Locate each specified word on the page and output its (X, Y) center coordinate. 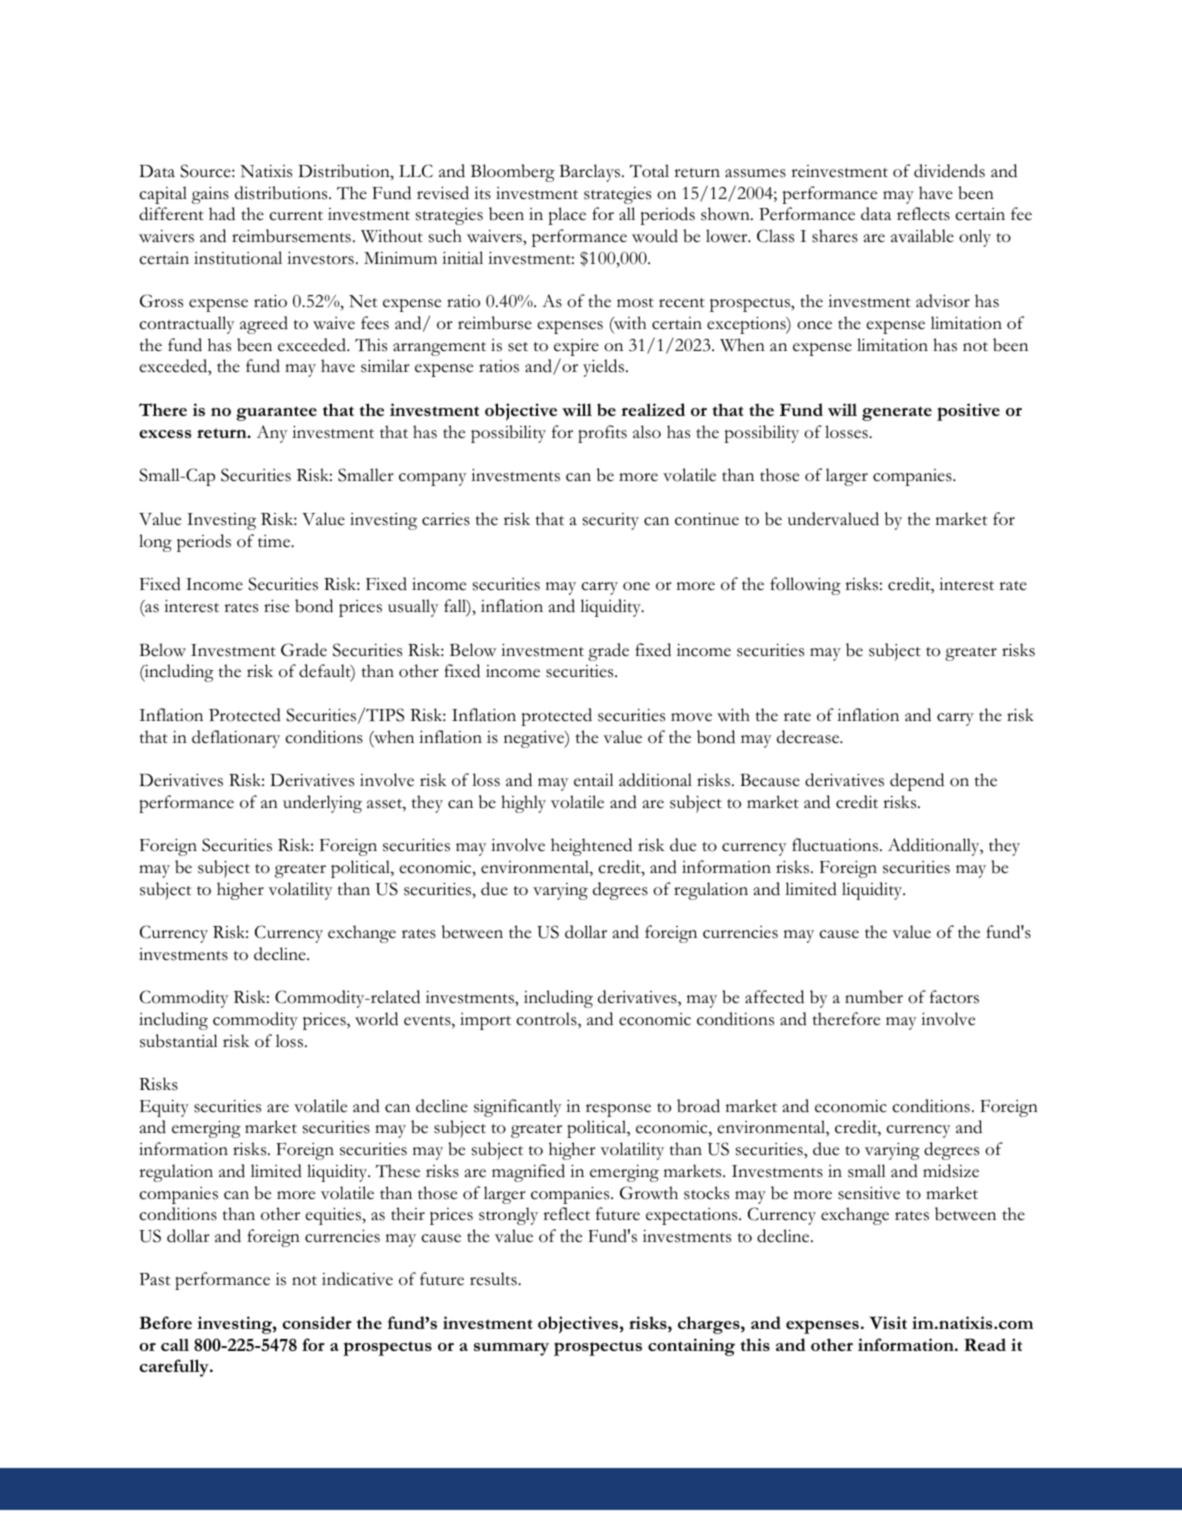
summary (511, 1349)
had (222, 214)
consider (317, 1322)
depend (917, 782)
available (922, 236)
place (567, 216)
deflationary (236, 739)
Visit (888, 1322)
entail (594, 780)
